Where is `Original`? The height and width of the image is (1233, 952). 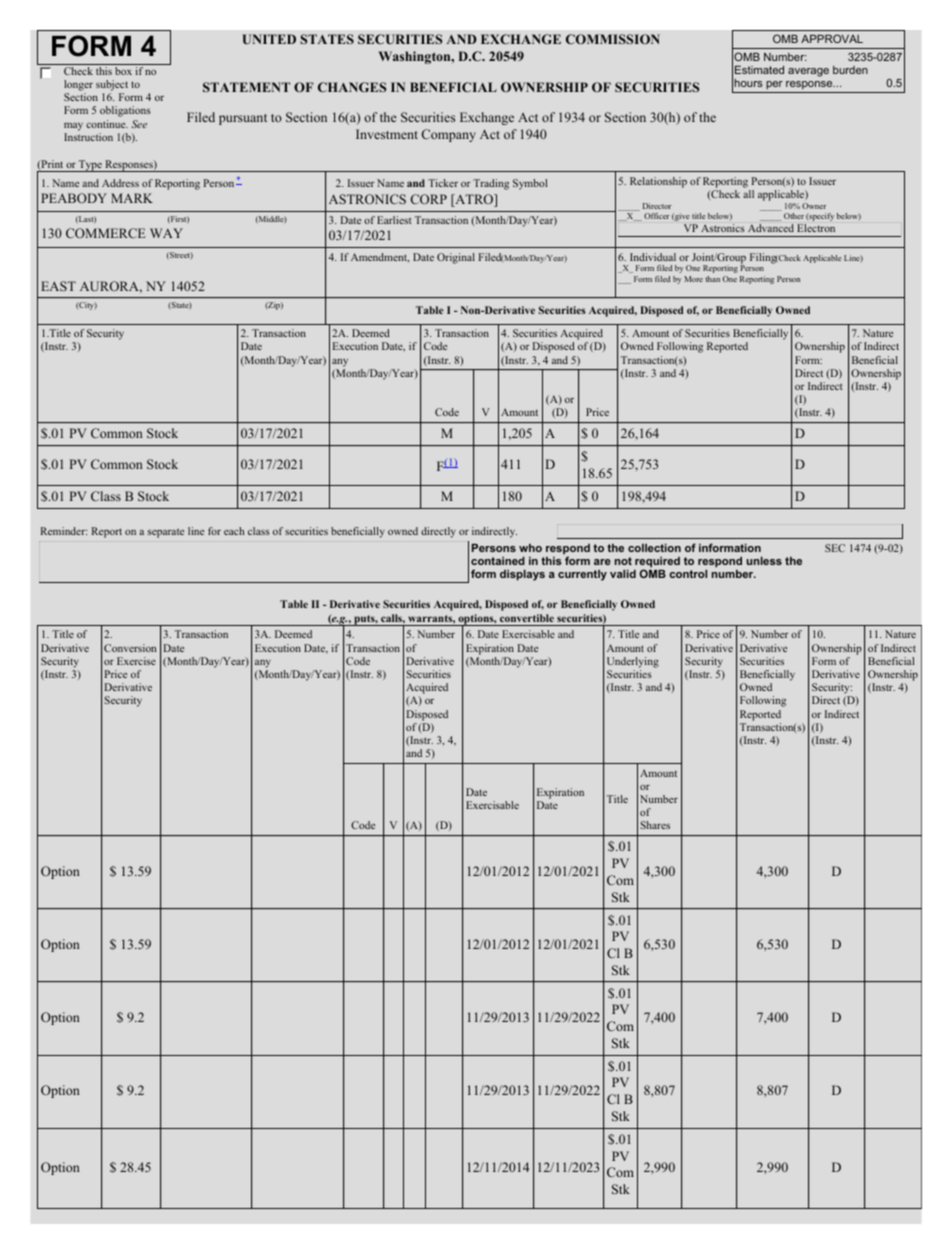
Original is located at coordinates (456, 258).
